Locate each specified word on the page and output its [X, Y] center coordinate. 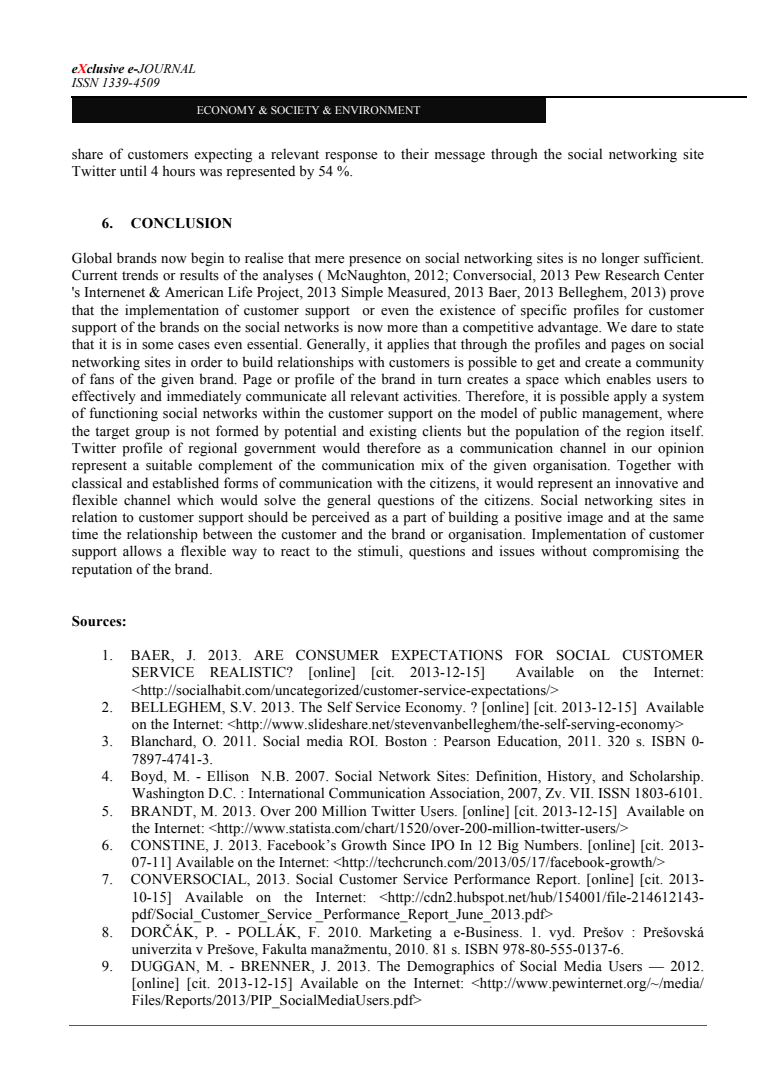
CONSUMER [337, 655]
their [415, 153]
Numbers [552, 845]
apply [630, 397]
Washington [168, 794]
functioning [123, 414]
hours [179, 171]
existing [393, 432]
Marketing [401, 933]
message [460, 157]
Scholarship [666, 777]
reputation [102, 570]
